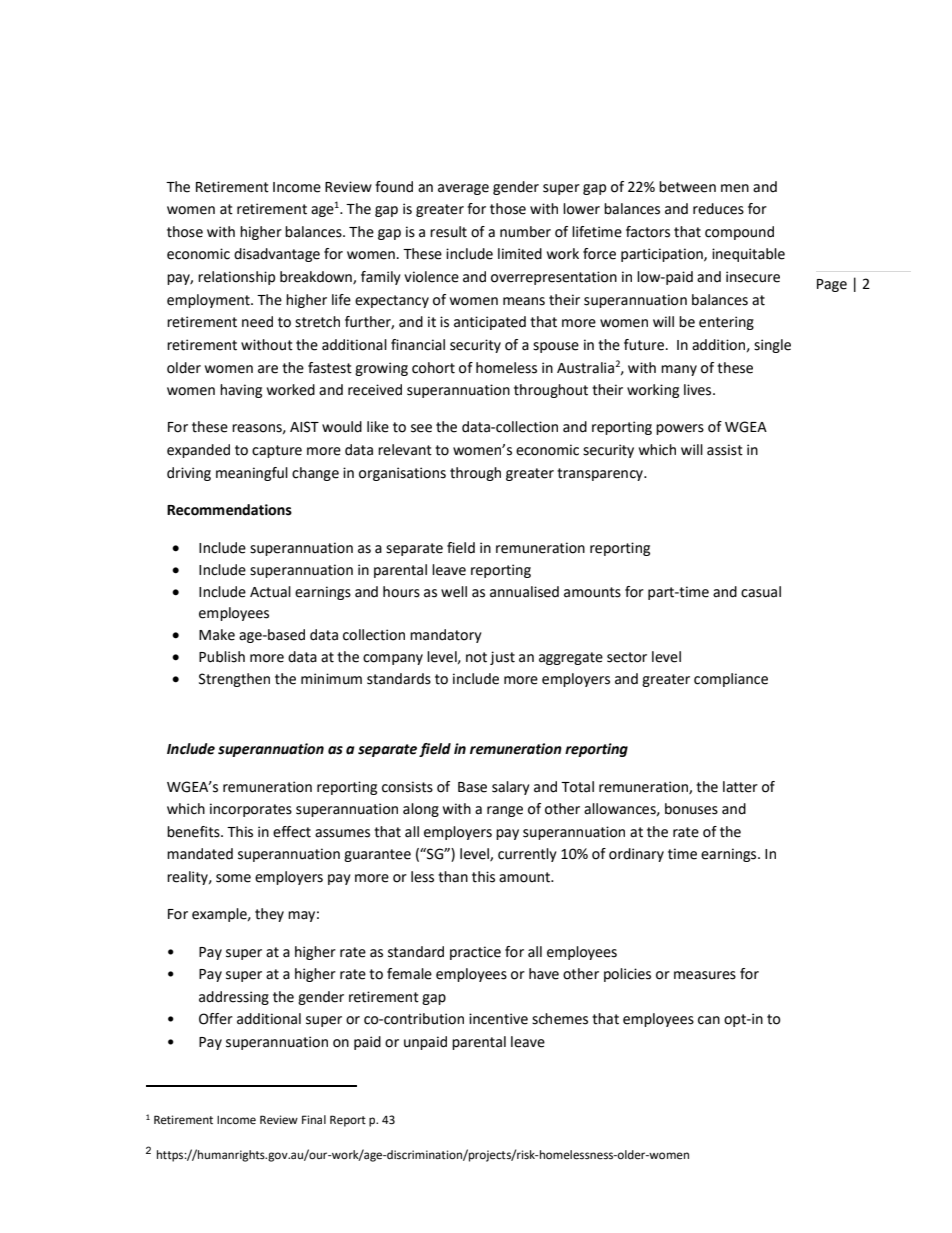 The height and width of the document is (1233, 952). I want to click on Final, so click(314, 1119).
